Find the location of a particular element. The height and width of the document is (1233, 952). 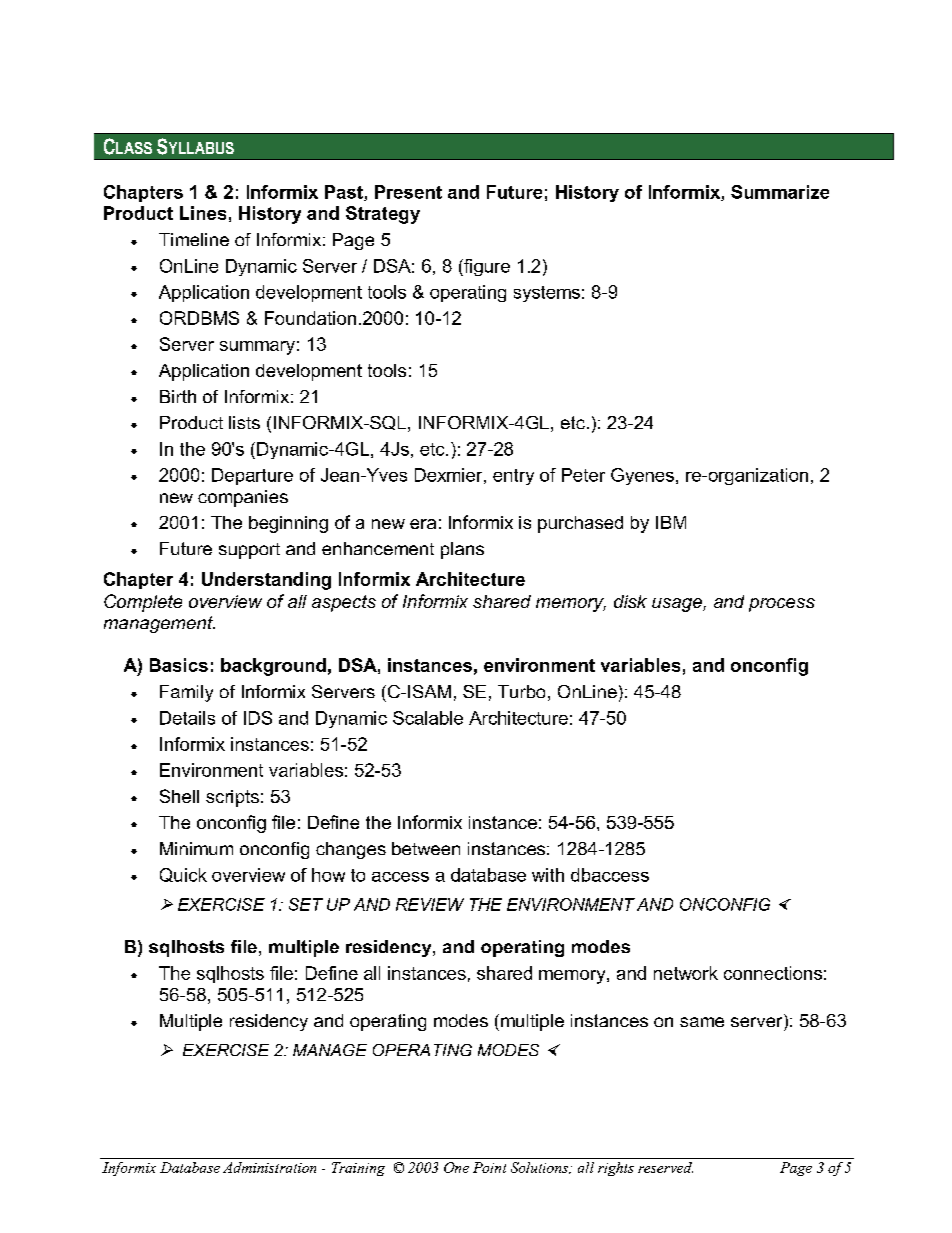

REVIEW is located at coordinates (430, 904).
